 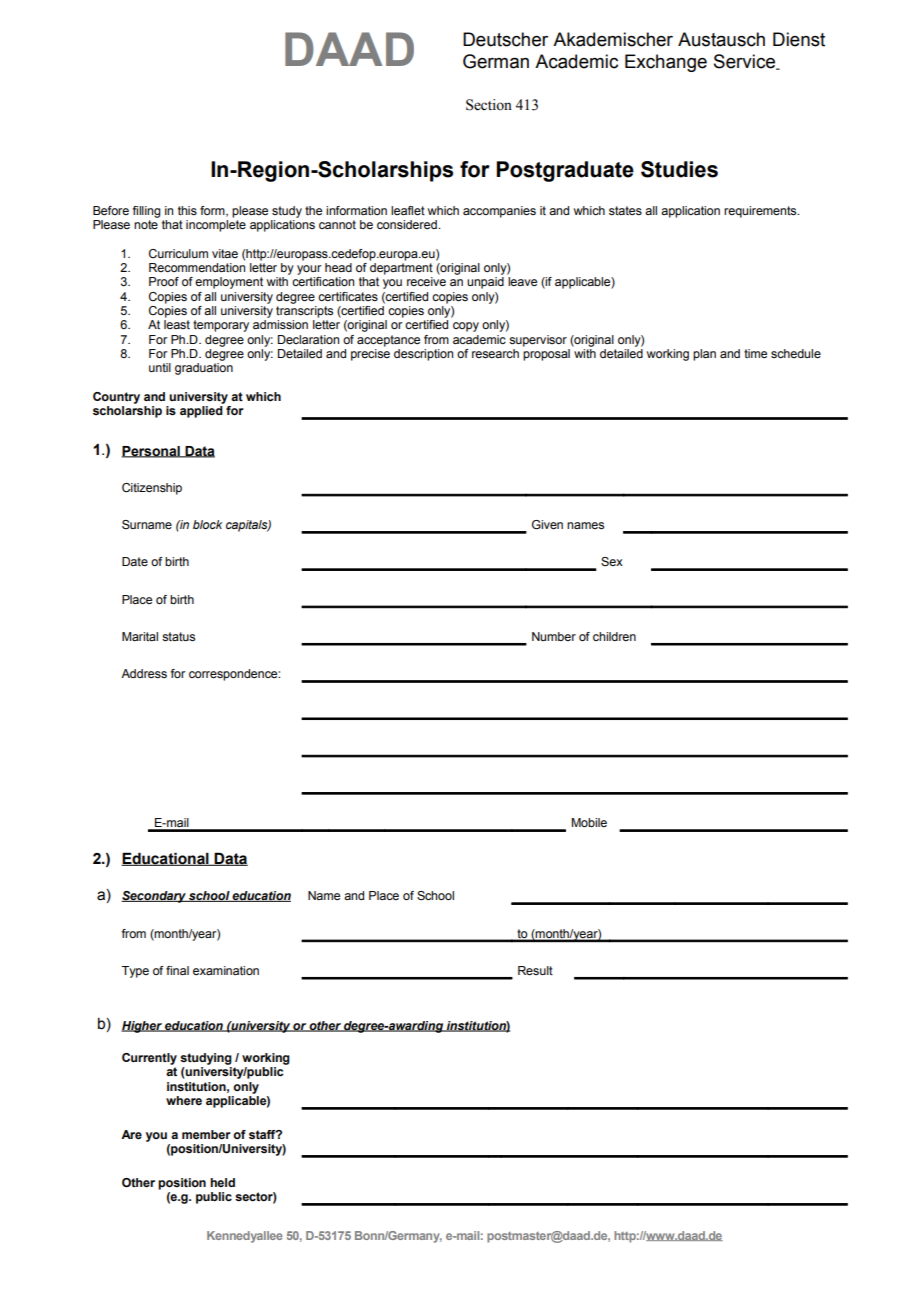 I want to click on Result, so click(x=535, y=970).
